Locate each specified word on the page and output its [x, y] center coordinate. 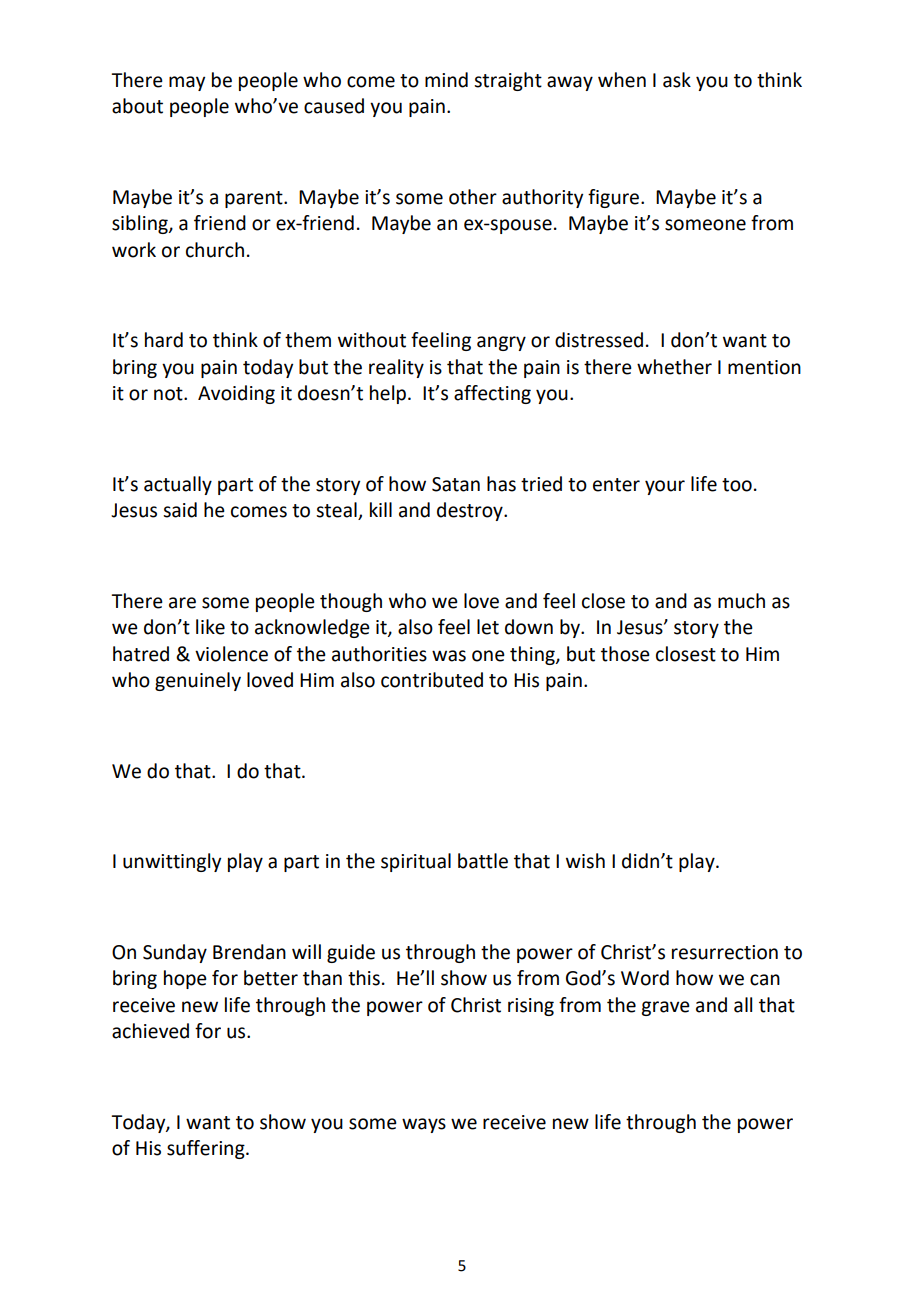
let [488, 627]
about [137, 106]
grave [665, 1008]
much [741, 601]
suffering [207, 1149]
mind [446, 80]
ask [677, 80]
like [210, 627]
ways [424, 1125]
